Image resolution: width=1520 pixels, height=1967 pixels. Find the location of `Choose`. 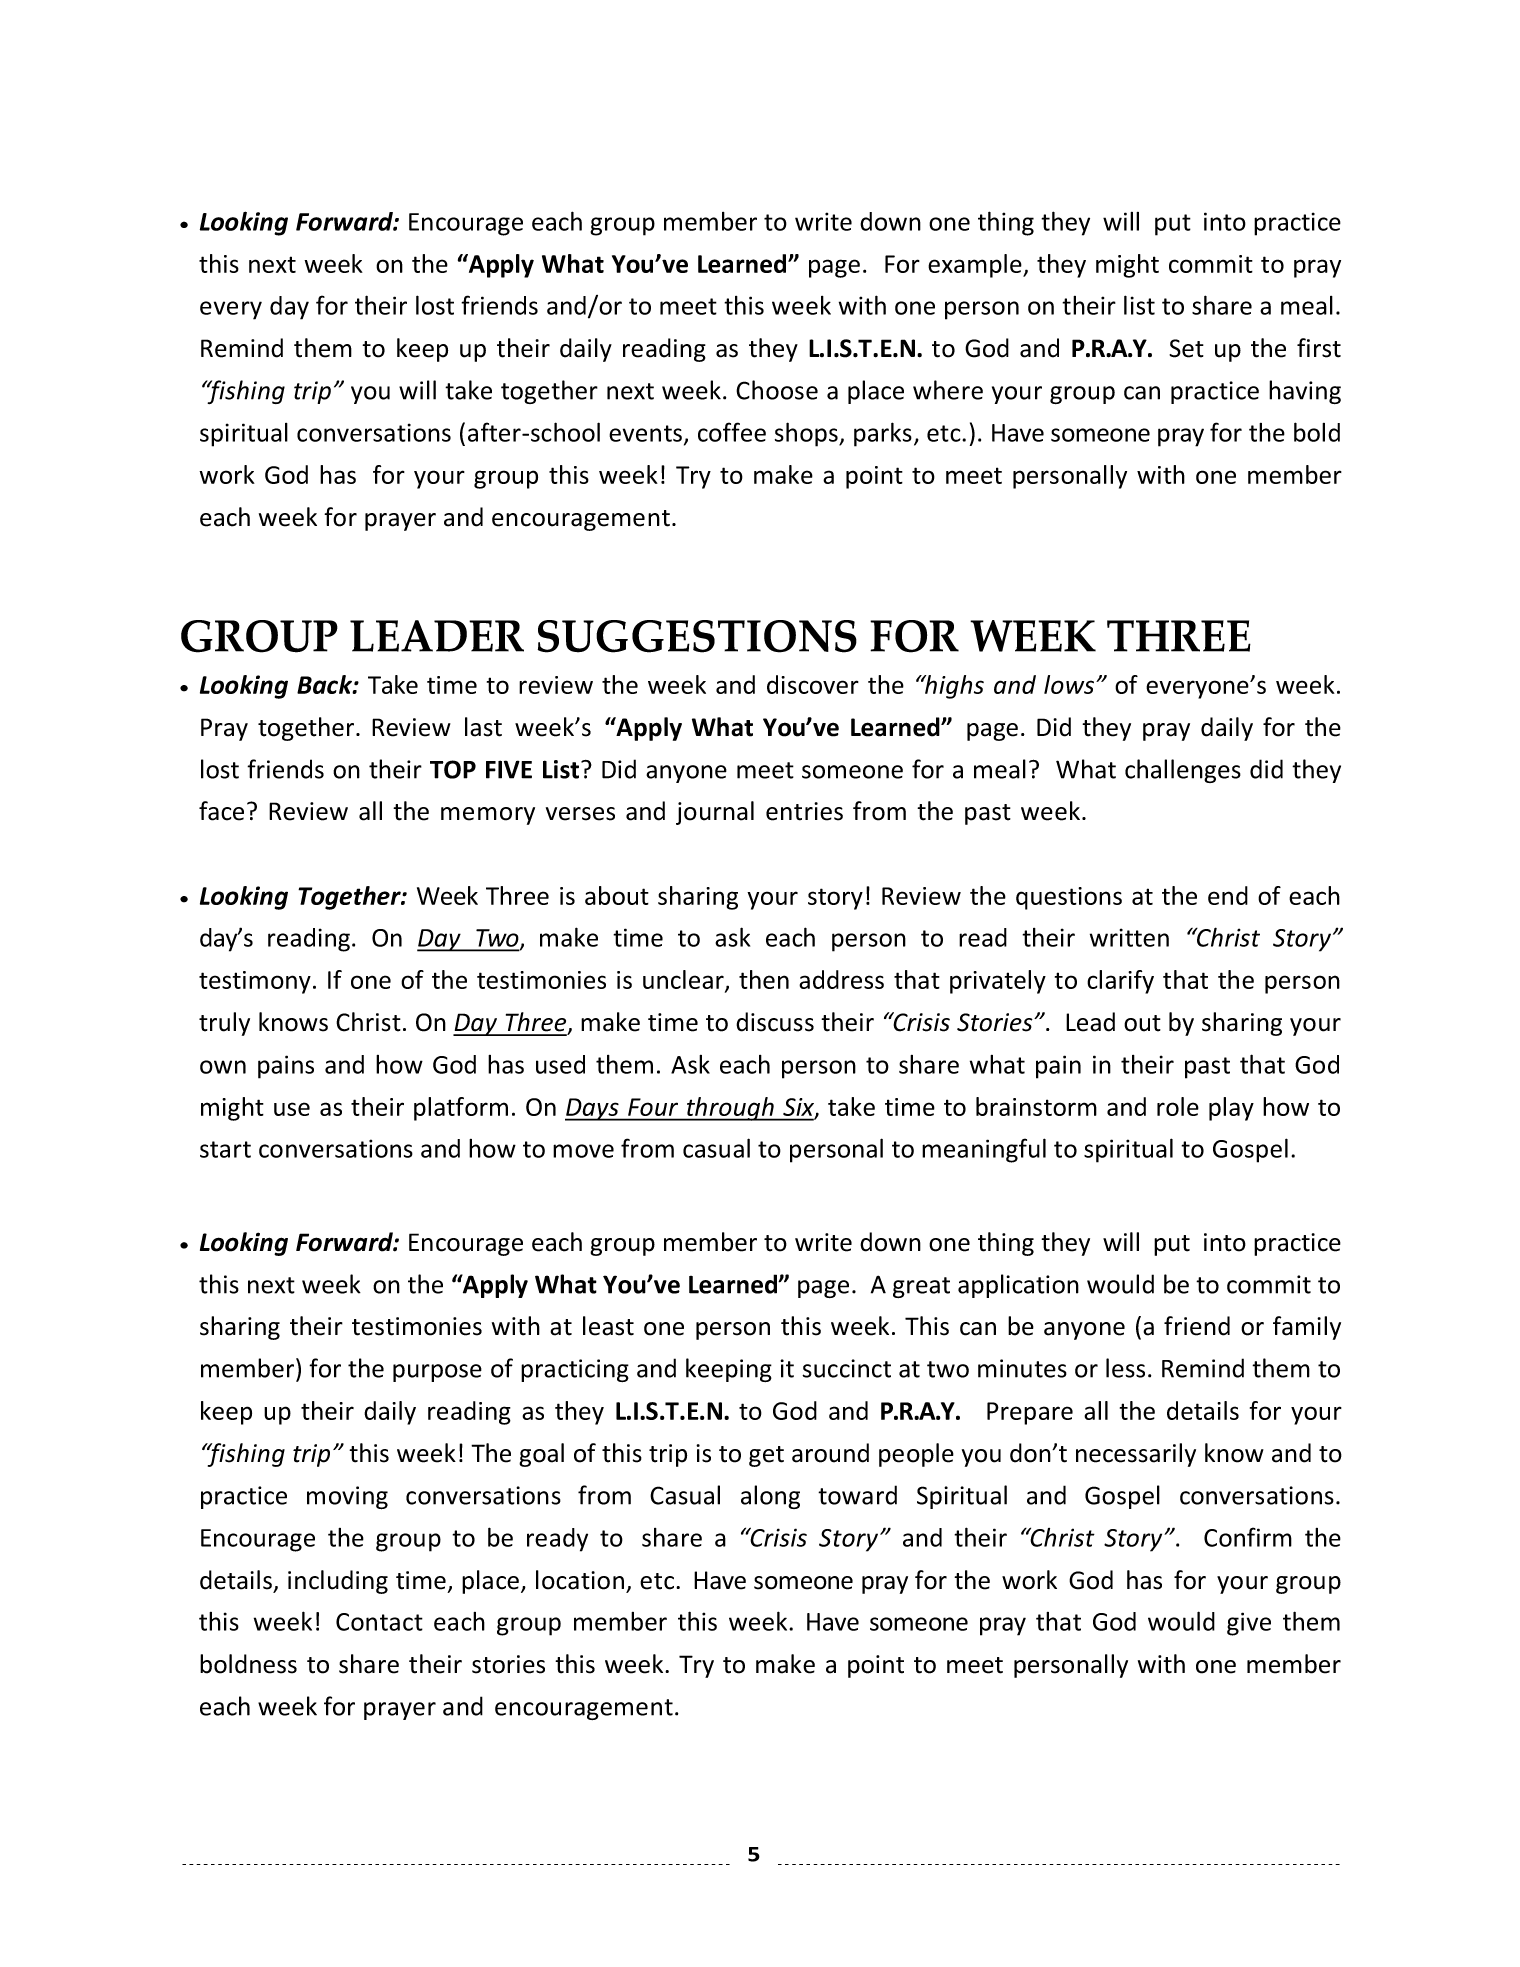

Choose is located at coordinates (777, 390).
